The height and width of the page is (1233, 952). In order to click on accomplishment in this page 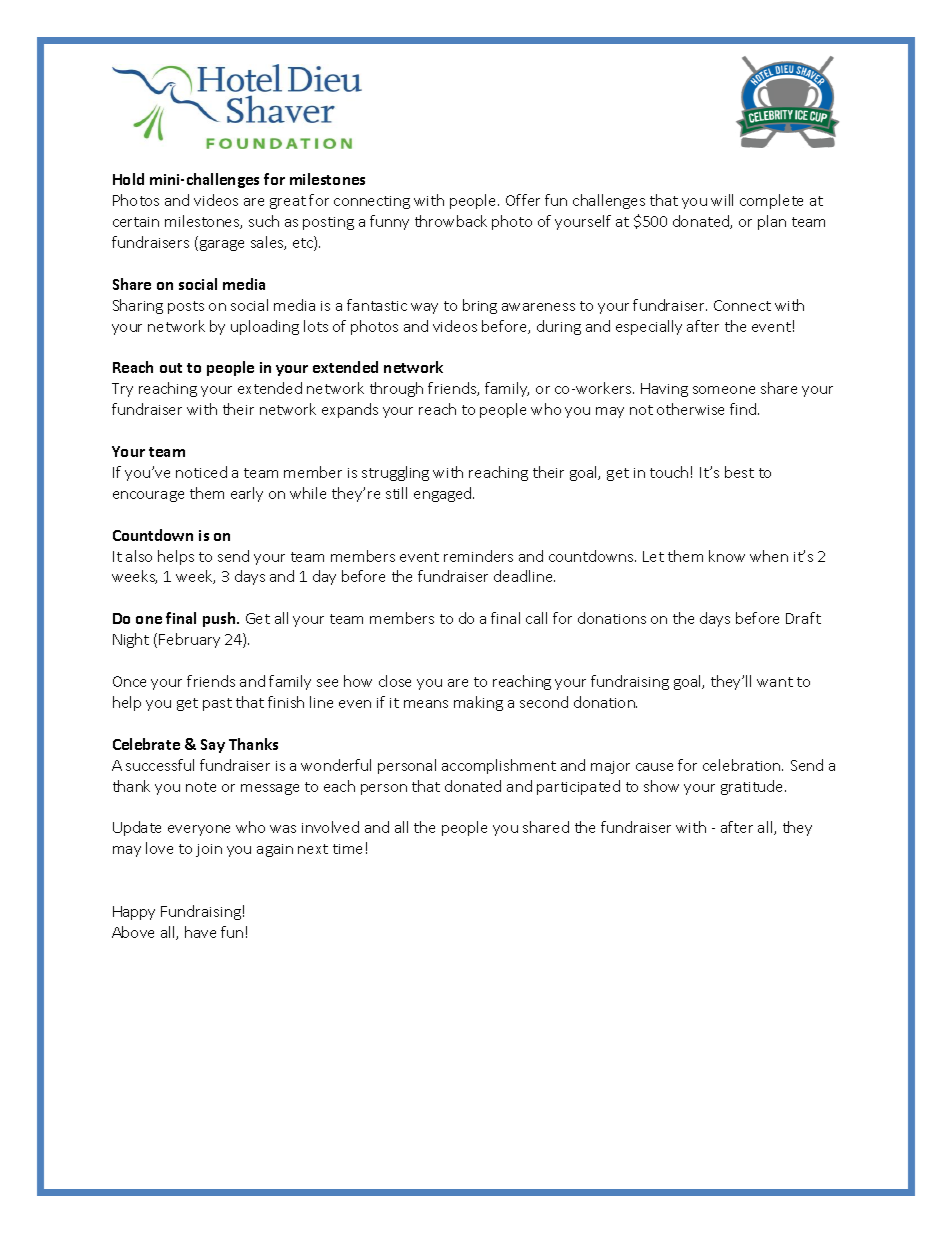, I will do `click(499, 766)`.
